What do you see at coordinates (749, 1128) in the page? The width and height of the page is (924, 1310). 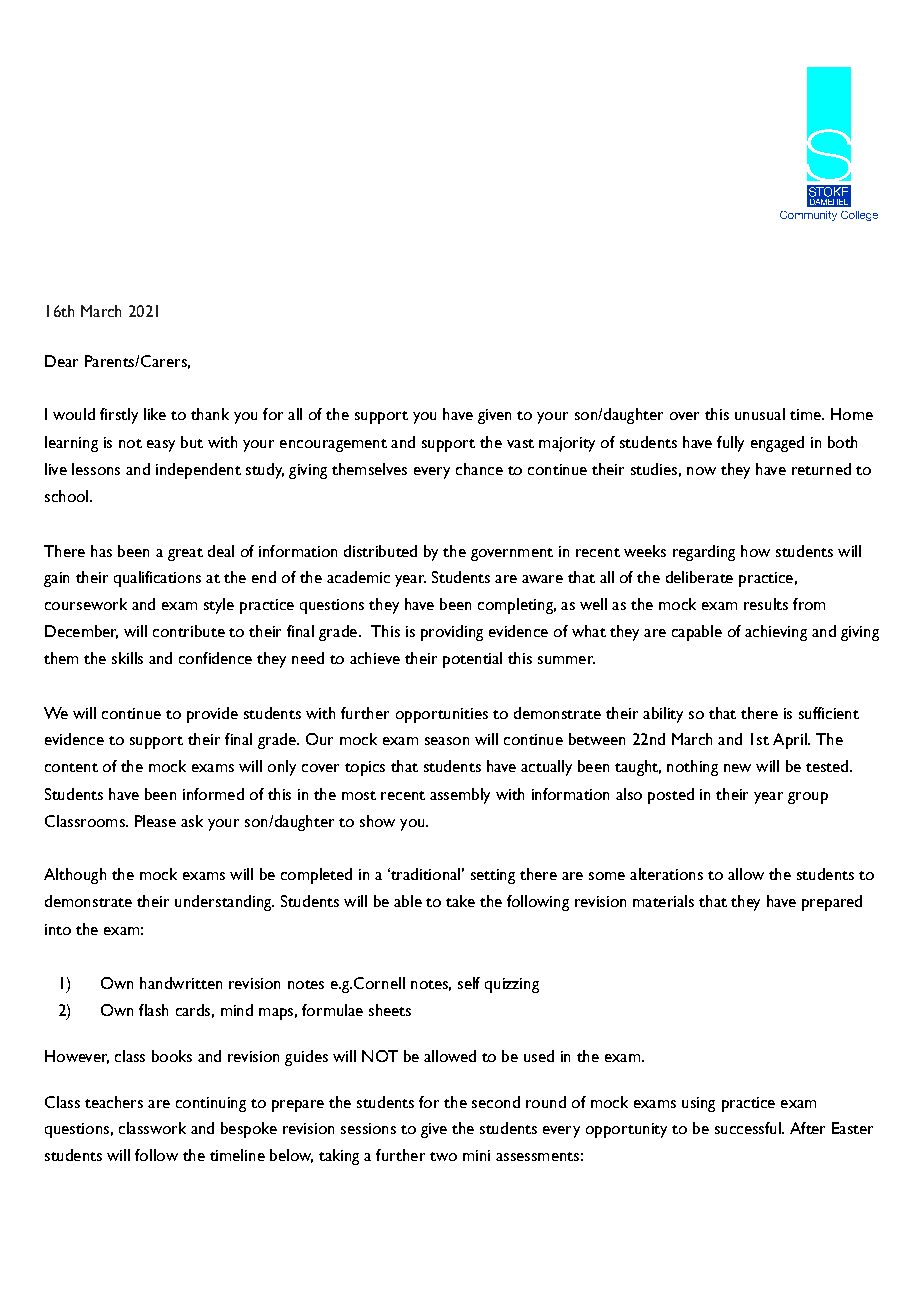 I see `successful` at bounding box center [749, 1128].
